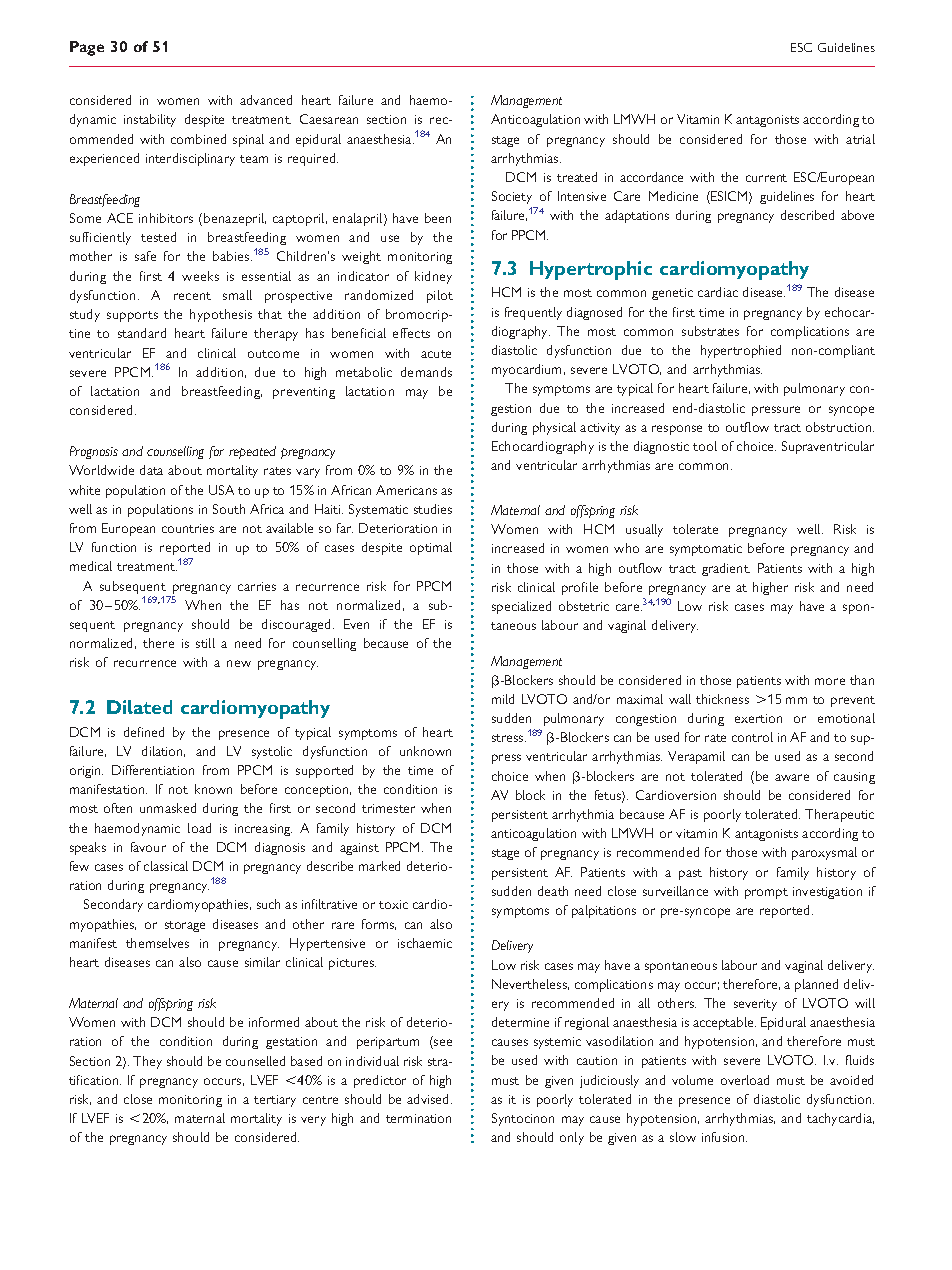 The image size is (952, 1270). What do you see at coordinates (198, 139) in the screenshot?
I see `combined` at bounding box center [198, 139].
